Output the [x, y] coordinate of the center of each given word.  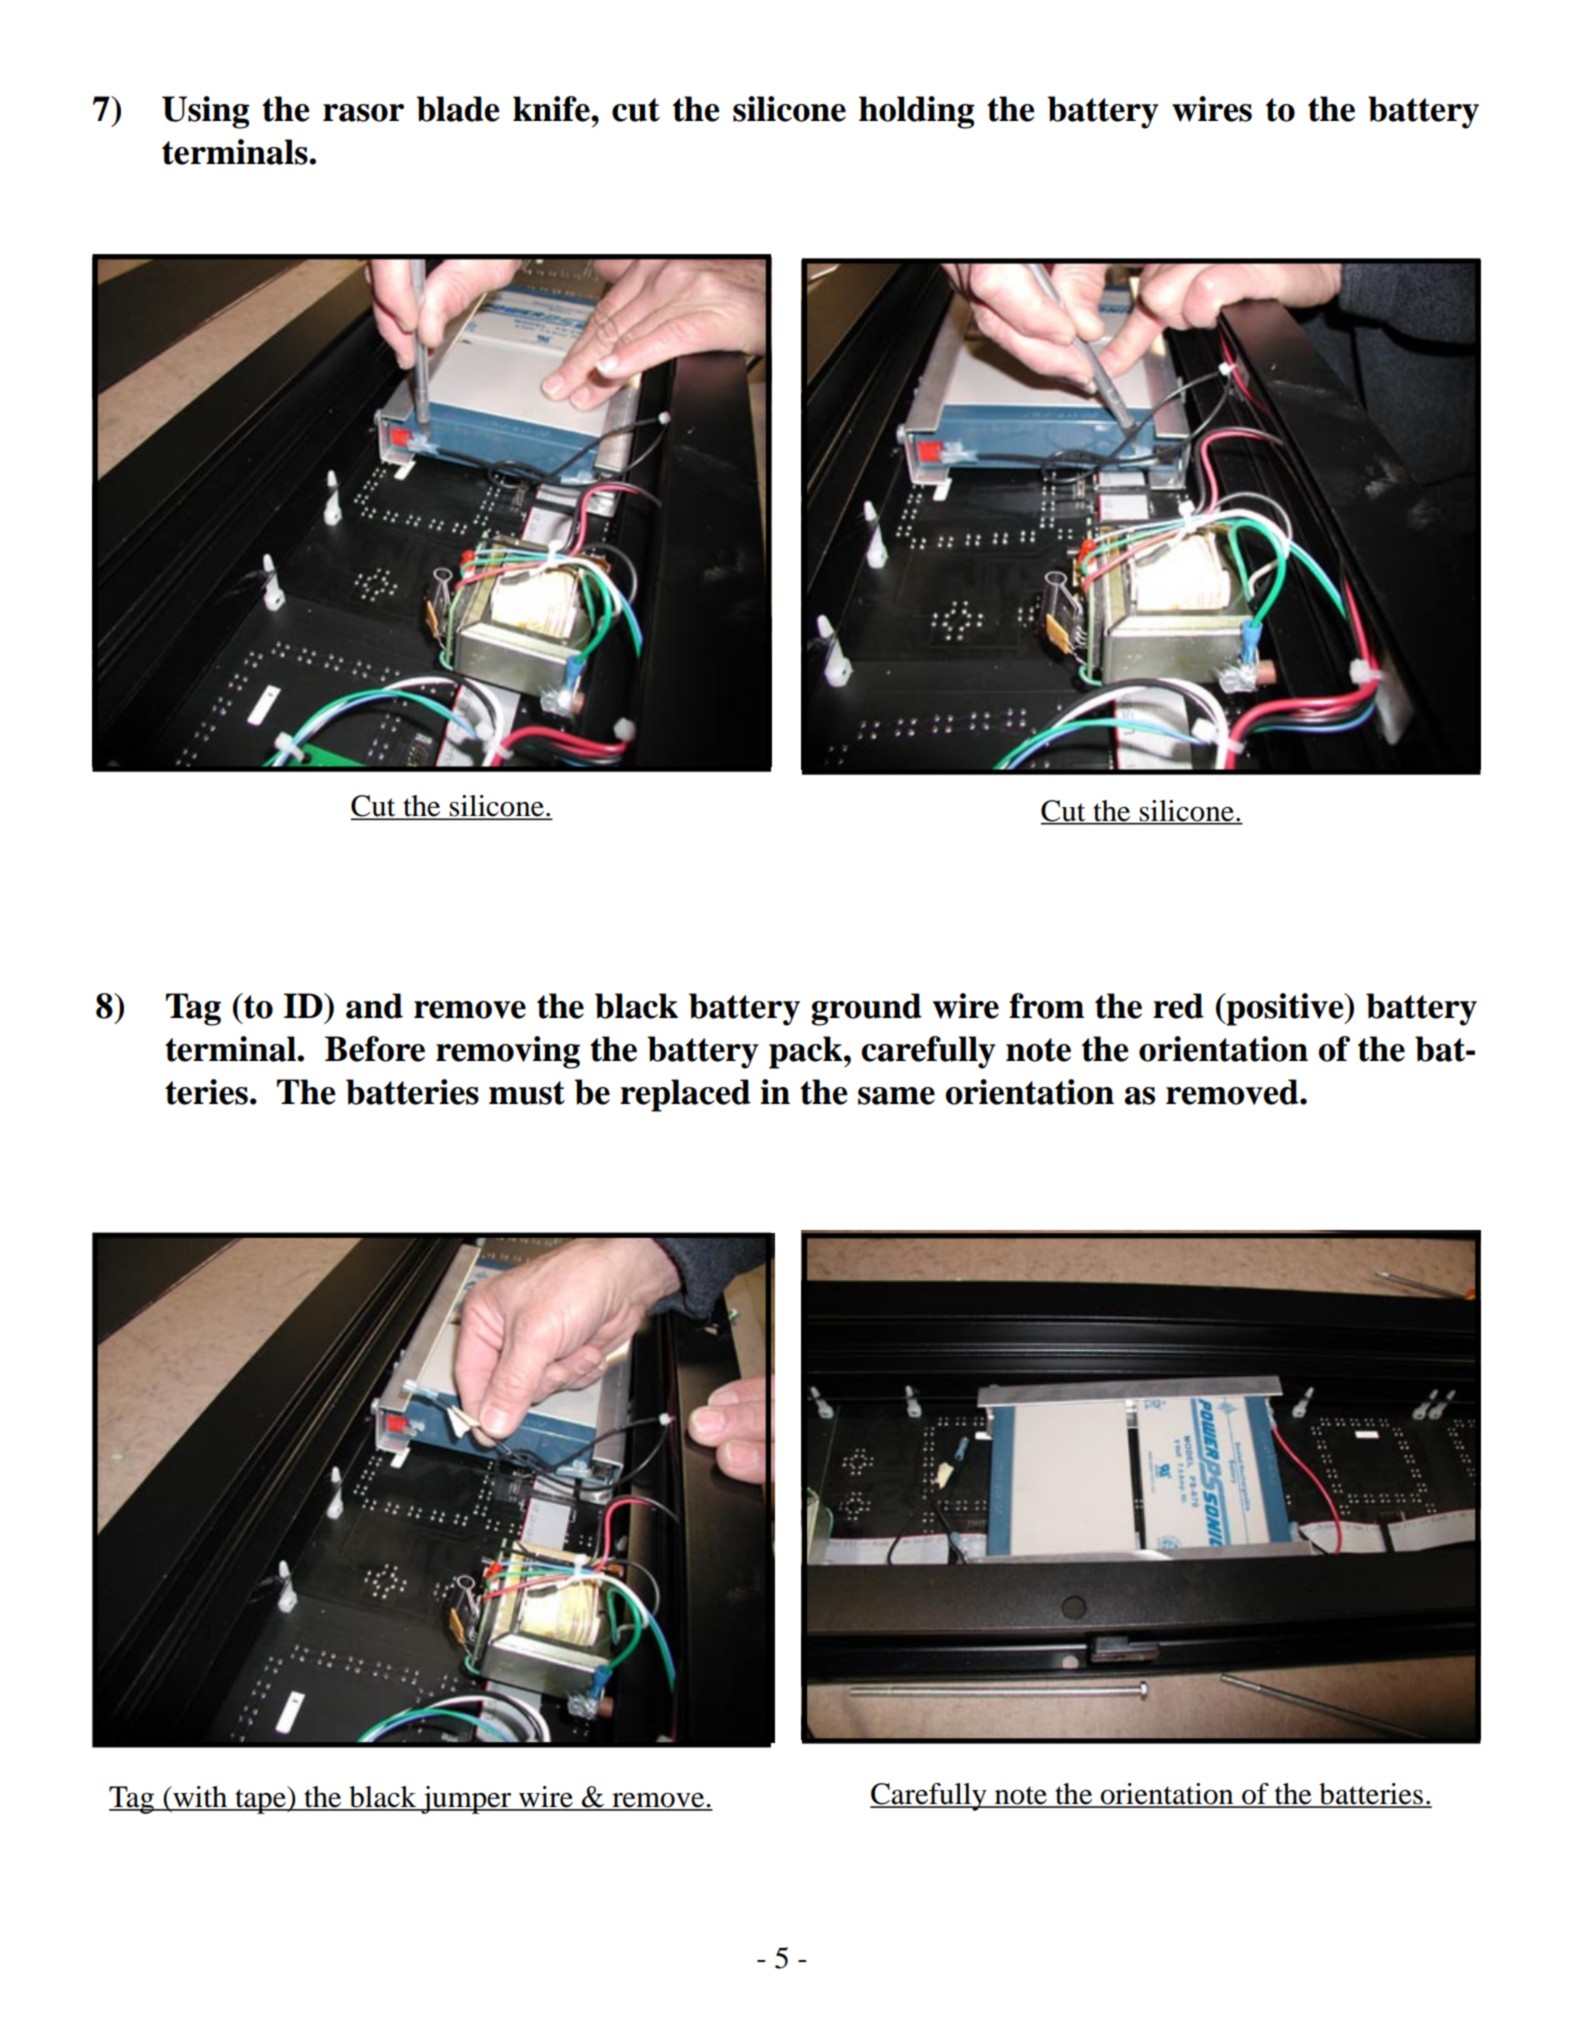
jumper [466, 1800]
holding [916, 112]
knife [552, 109]
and [374, 1006]
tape [260, 1800]
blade [458, 109]
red [1178, 1006]
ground [866, 1009]
